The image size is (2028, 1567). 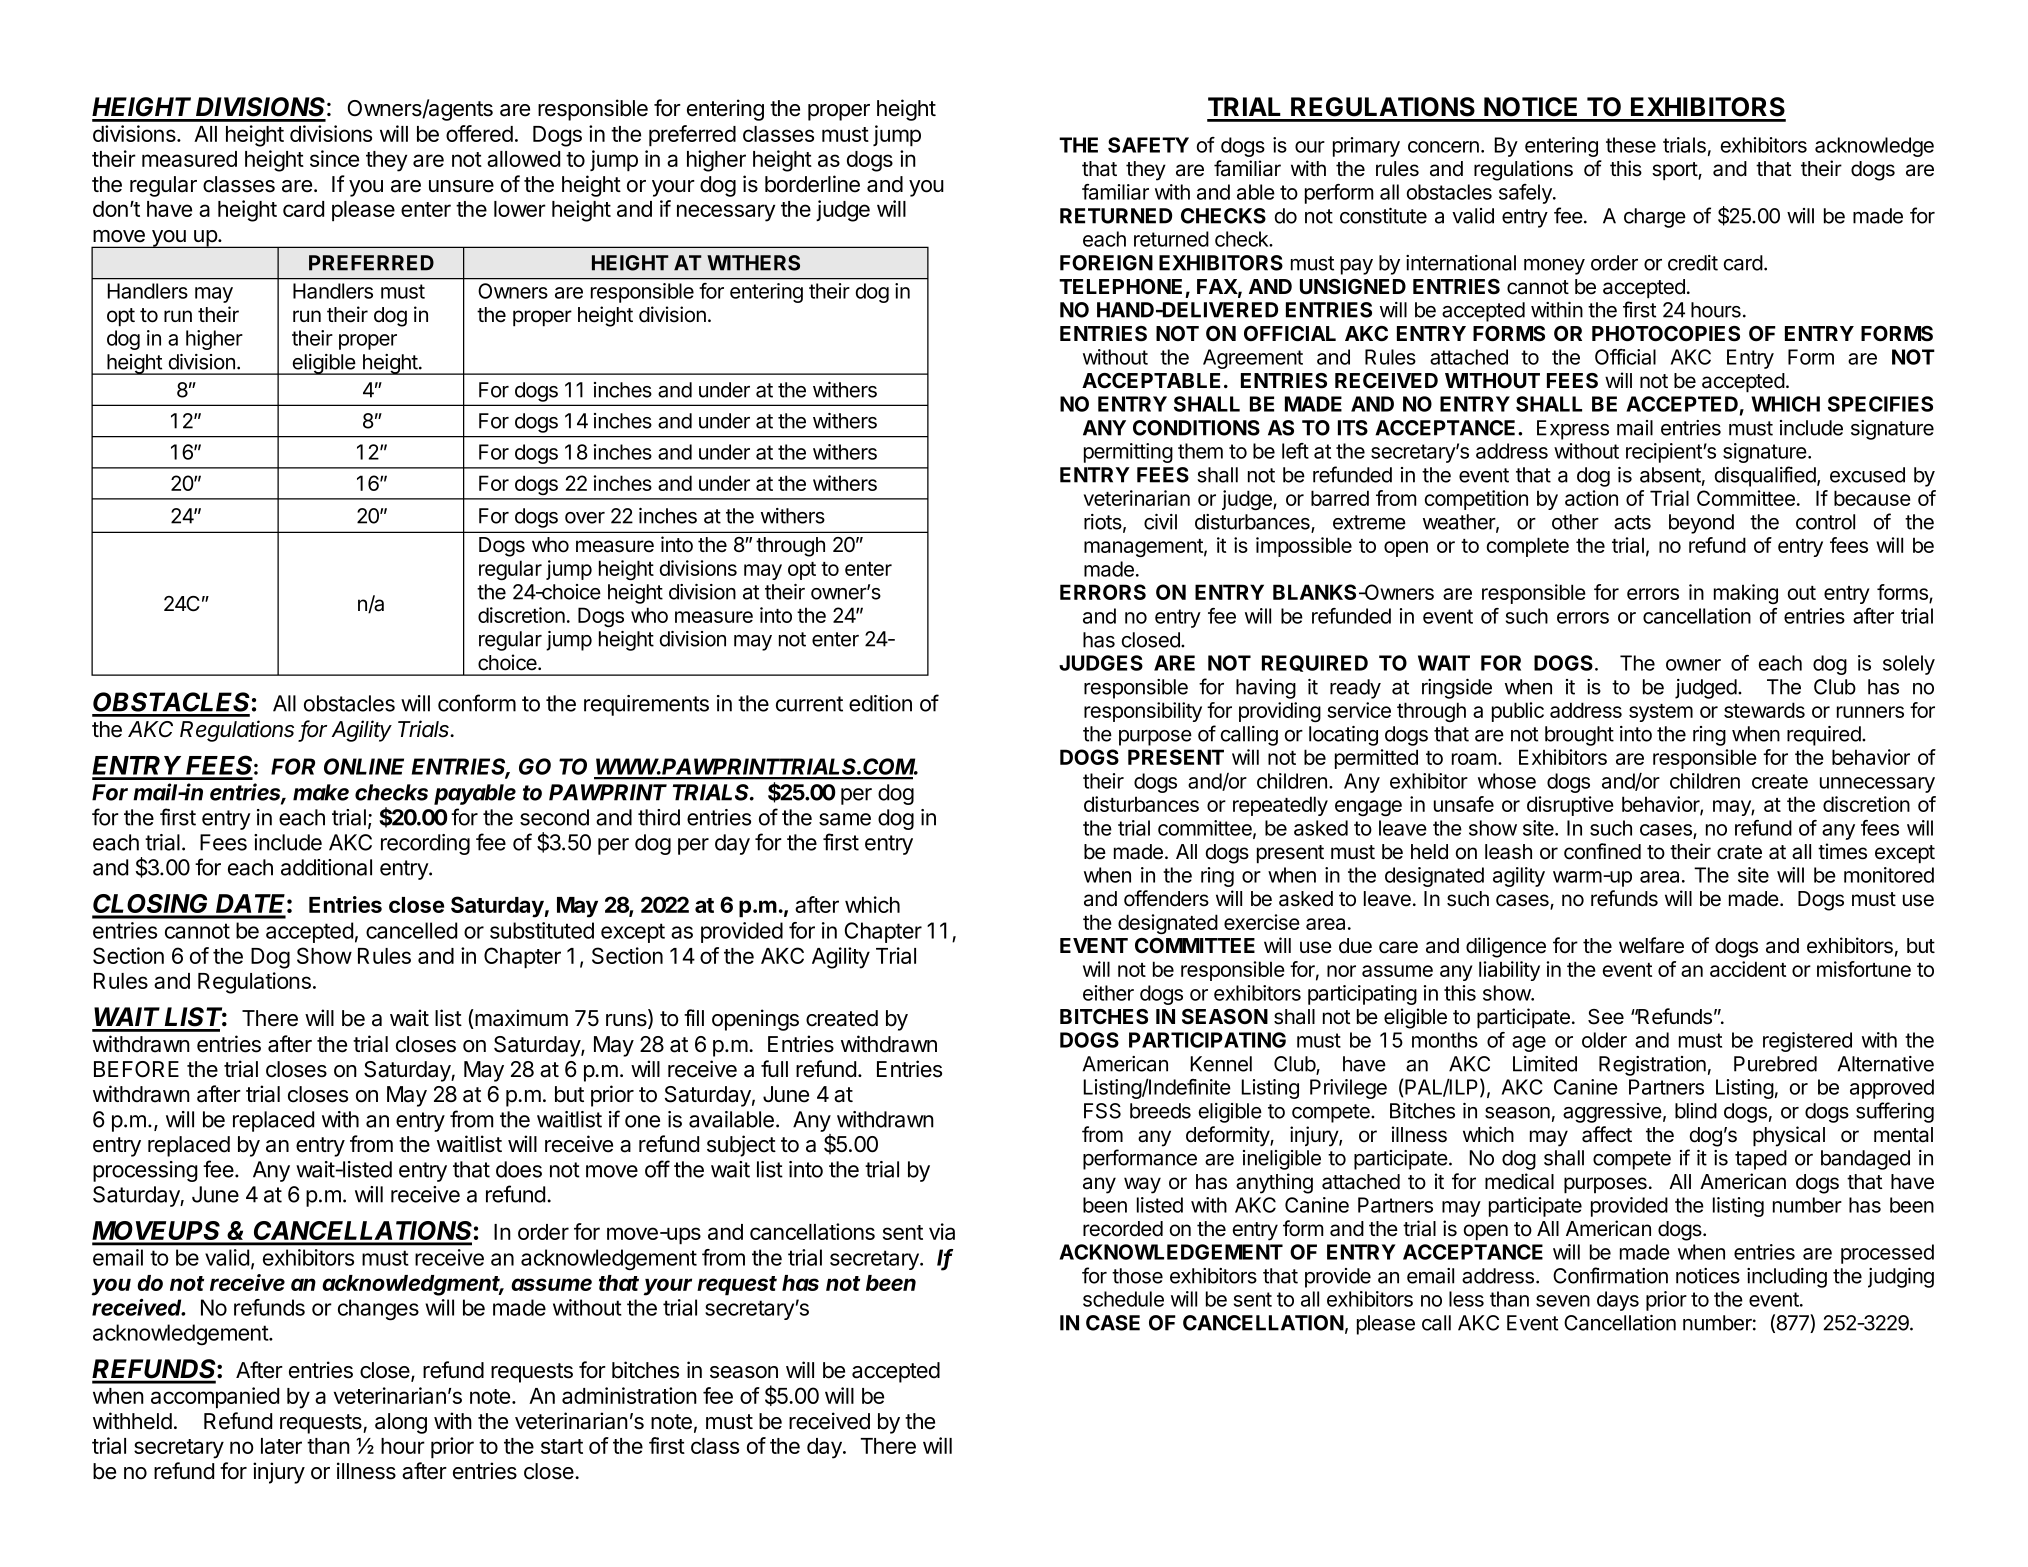 What do you see at coordinates (1123, 1299) in the image?
I see `schedule` at bounding box center [1123, 1299].
